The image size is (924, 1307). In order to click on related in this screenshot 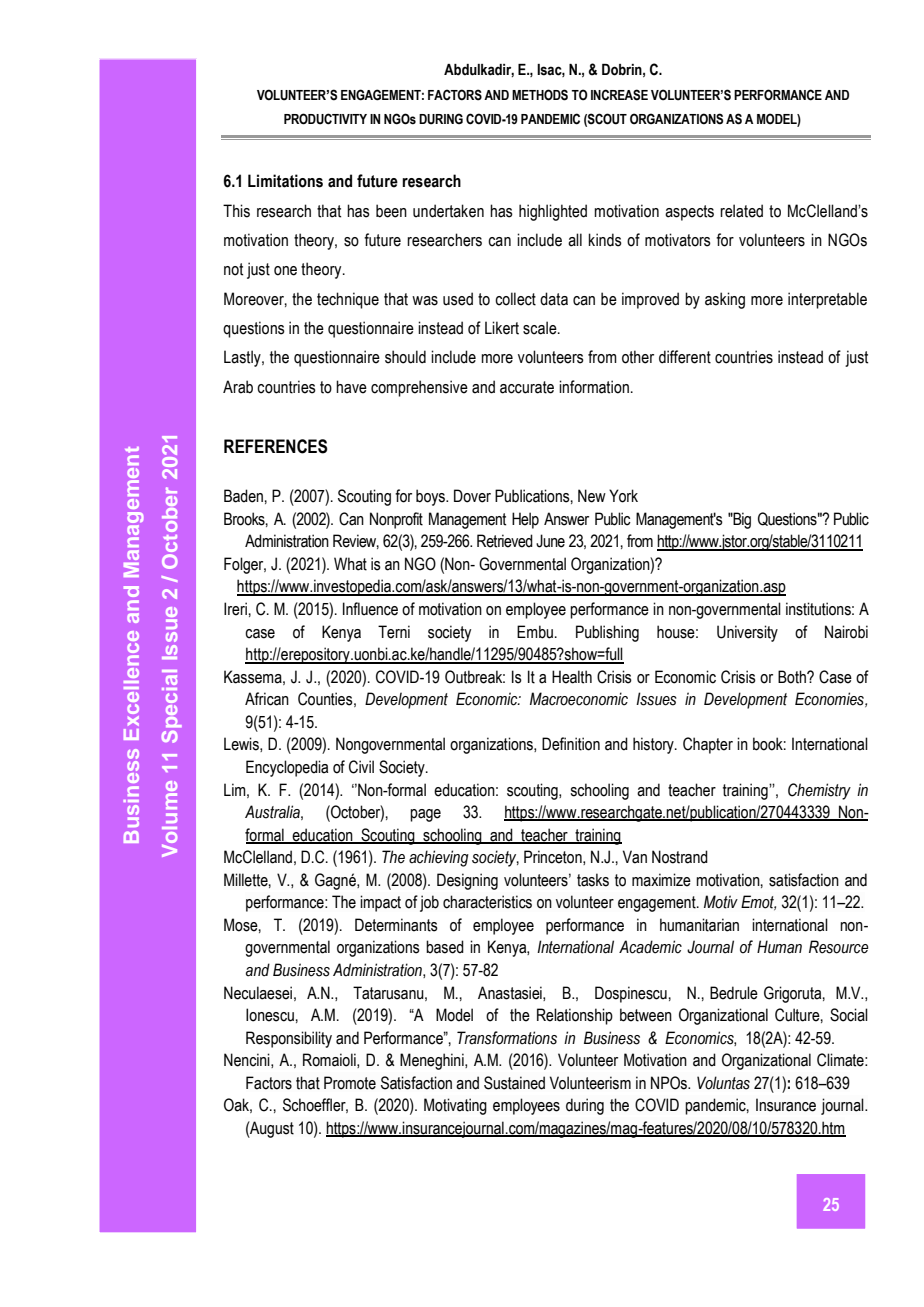, I will do `click(741, 211)`.
